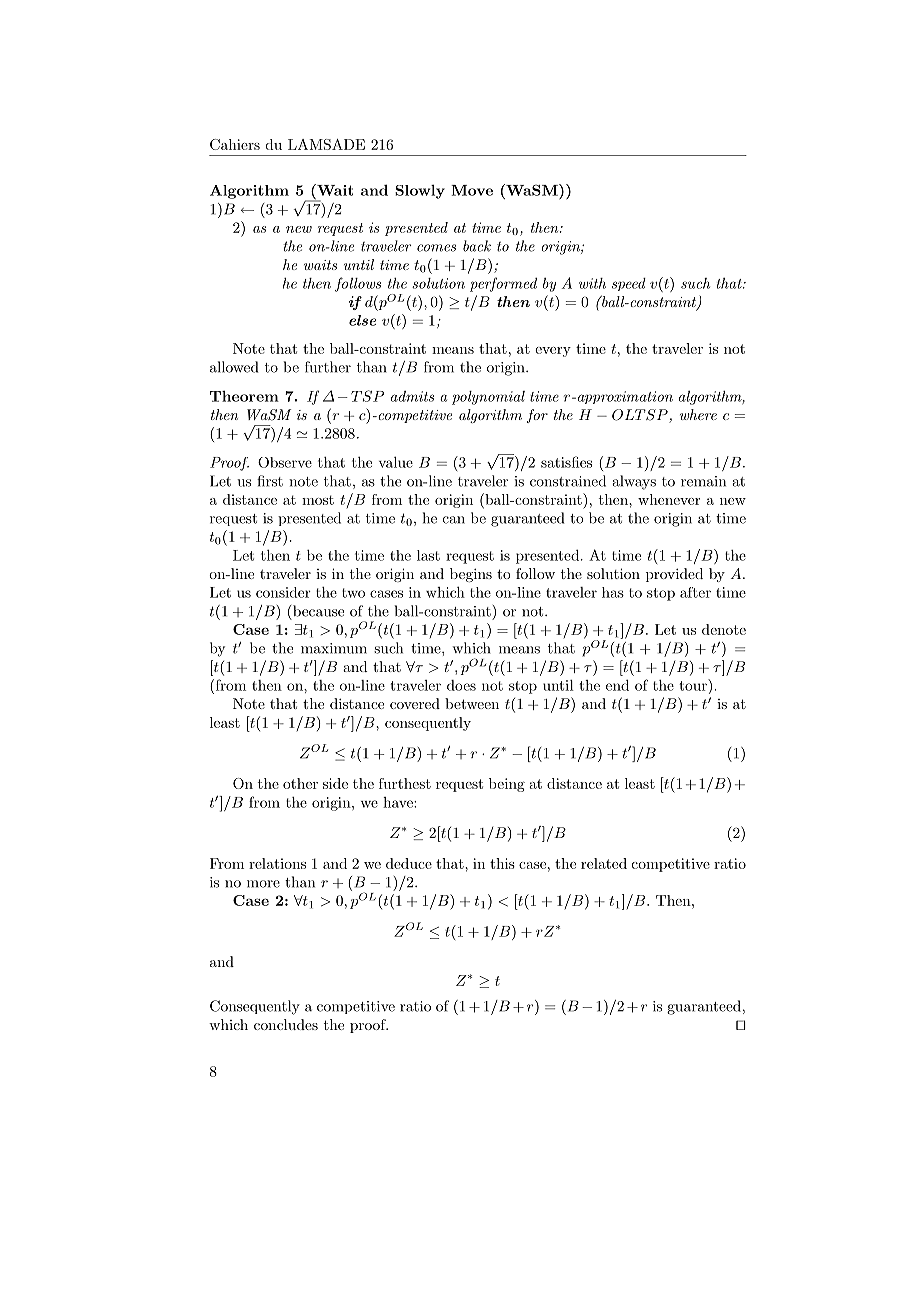 The width and height of the image is (924, 1308). I want to click on always, so click(634, 482).
